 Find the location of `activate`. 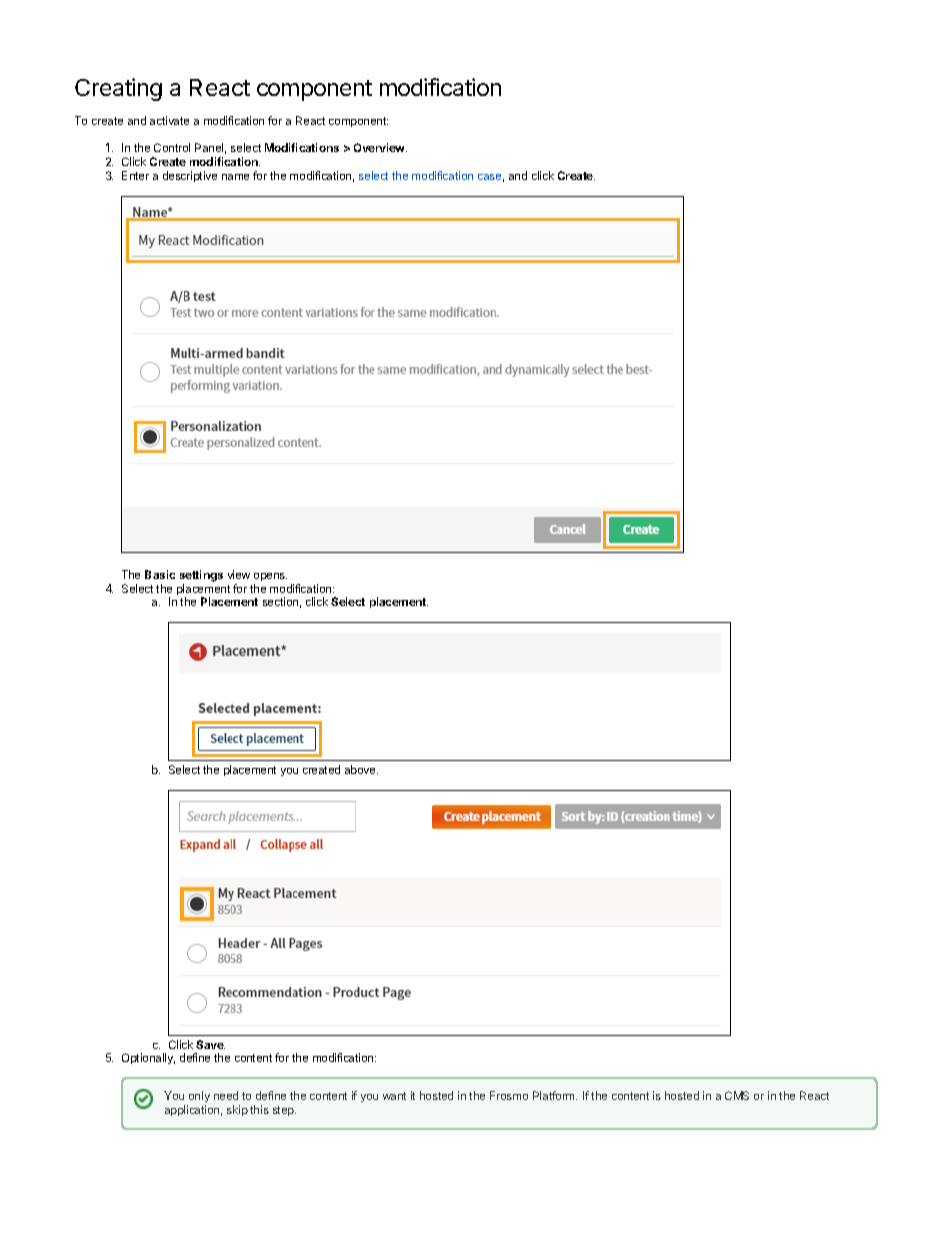

activate is located at coordinates (169, 120).
